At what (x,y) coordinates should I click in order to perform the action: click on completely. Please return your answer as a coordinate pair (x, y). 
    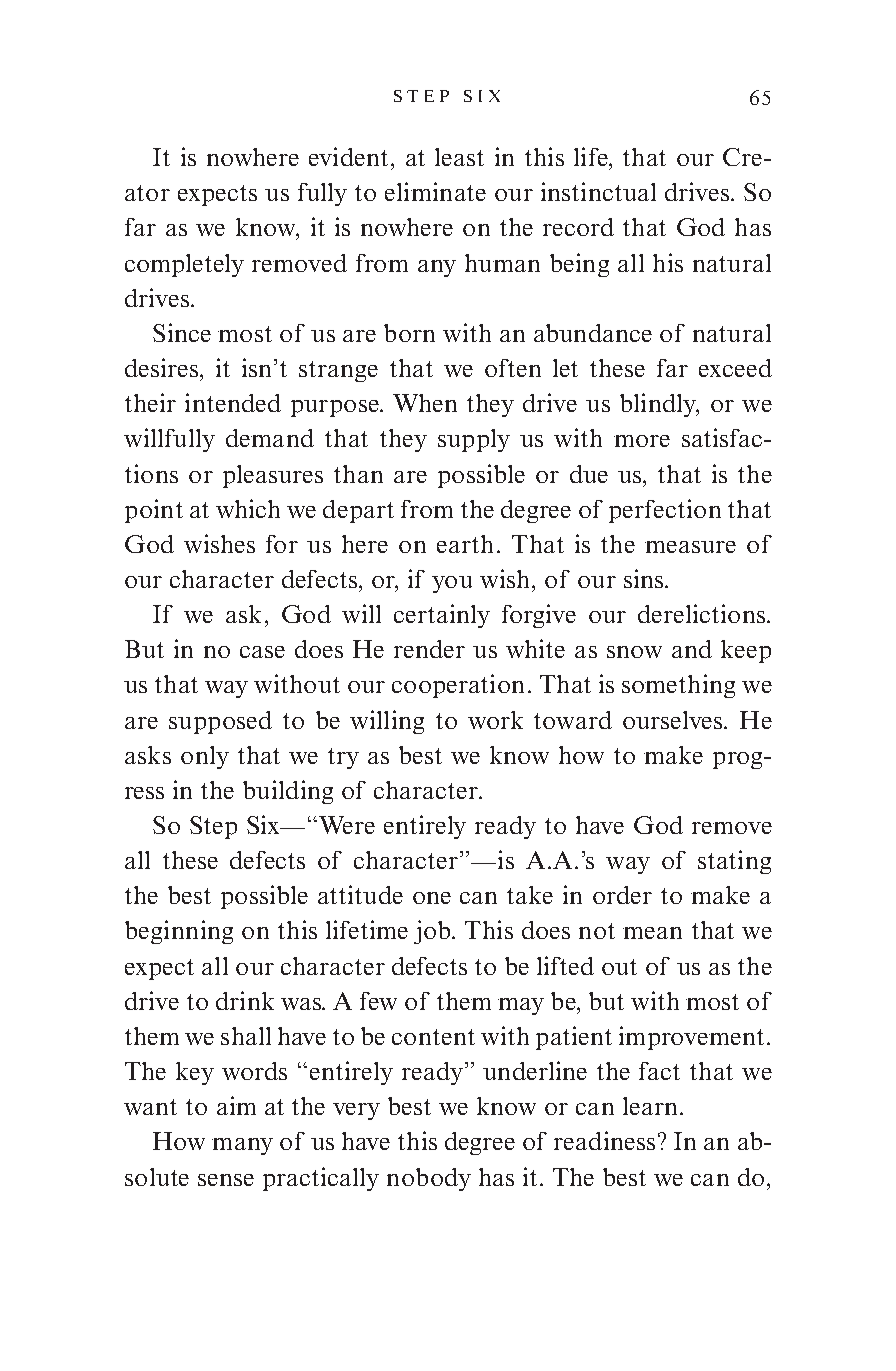
    Looking at the image, I should click on (184, 265).
